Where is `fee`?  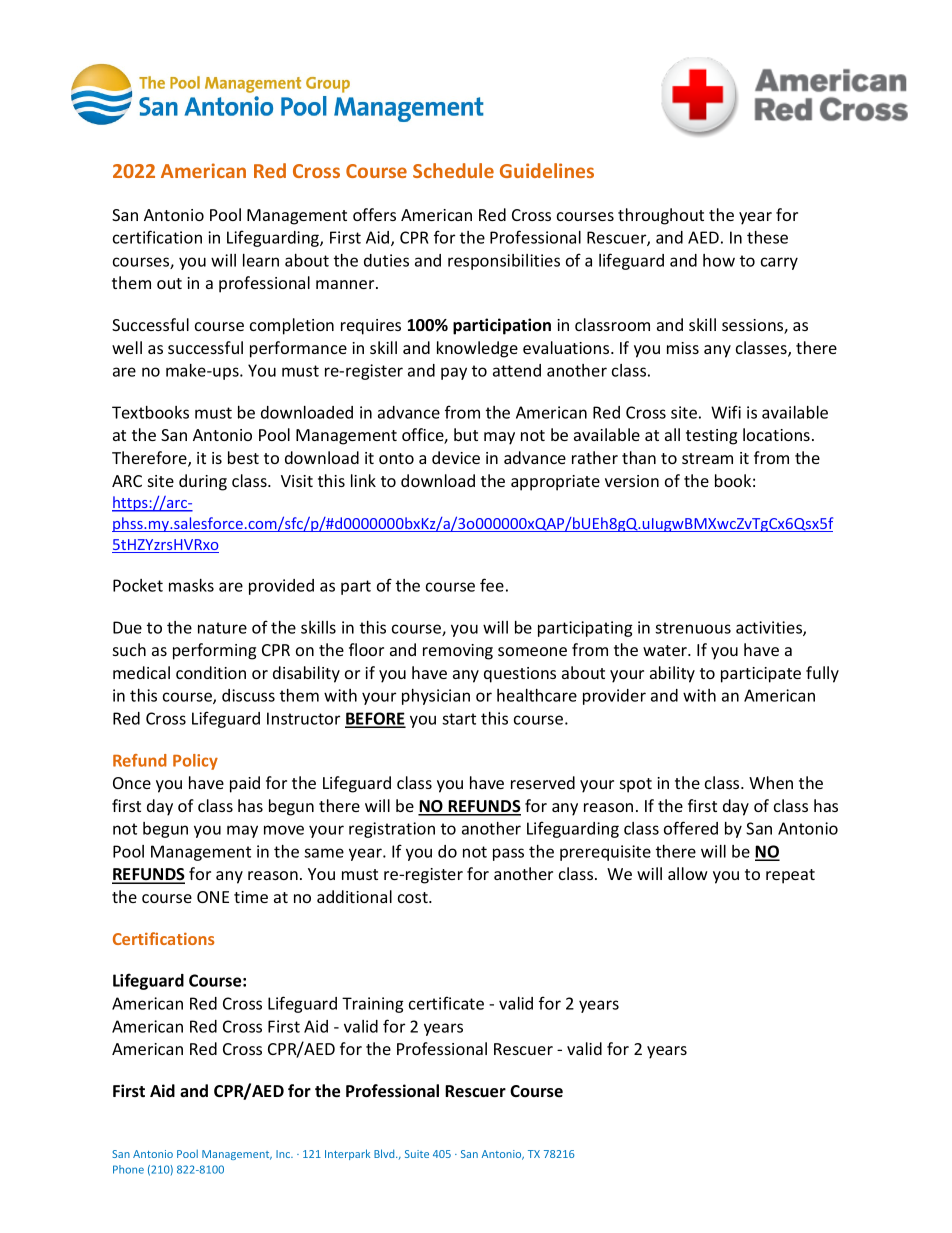
fee is located at coordinates (492, 585).
